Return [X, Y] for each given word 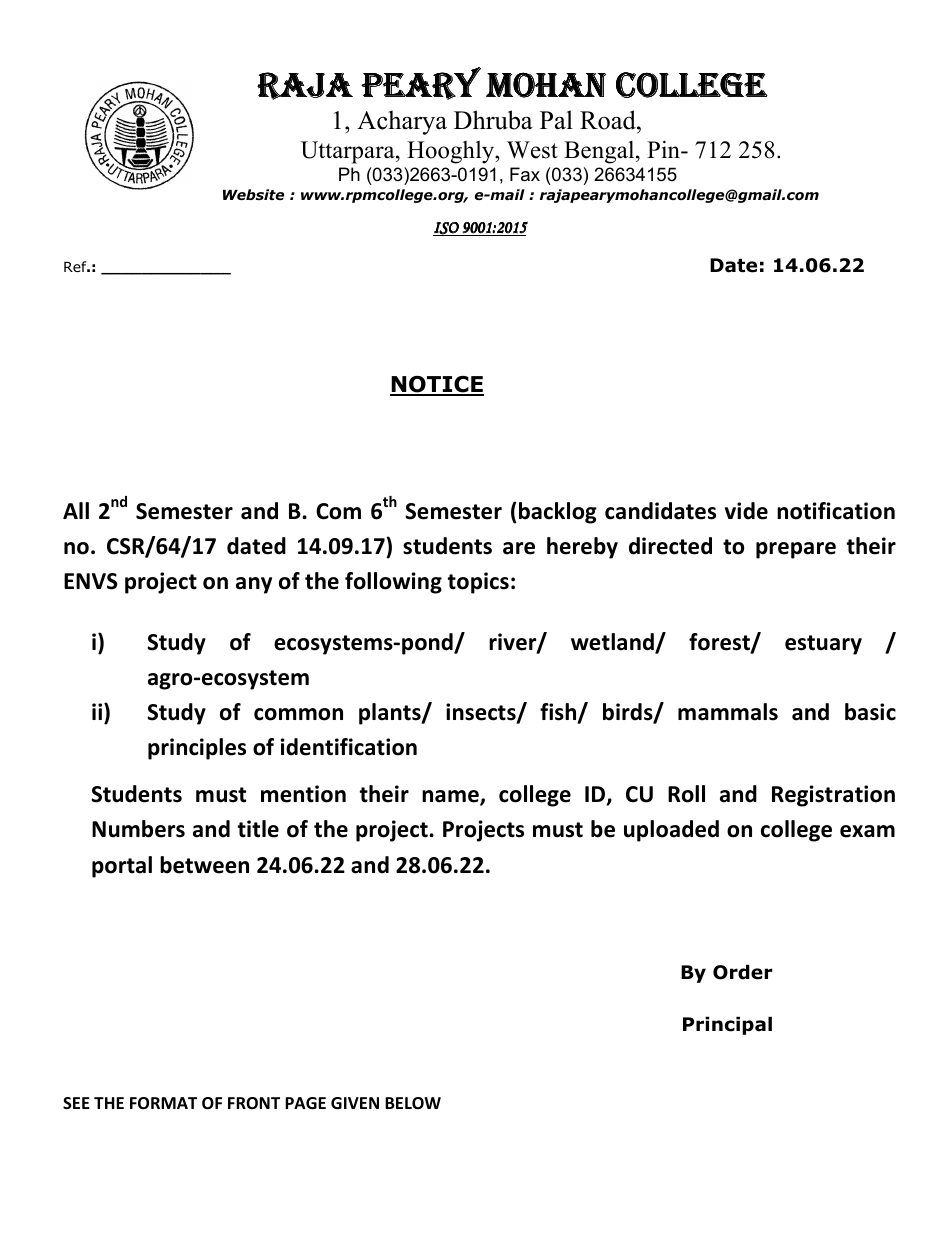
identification [349, 747]
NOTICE [437, 385]
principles [197, 749]
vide [746, 511]
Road [609, 120]
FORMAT [163, 1103]
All [76, 510]
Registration [833, 796]
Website [253, 194]
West [532, 150]
